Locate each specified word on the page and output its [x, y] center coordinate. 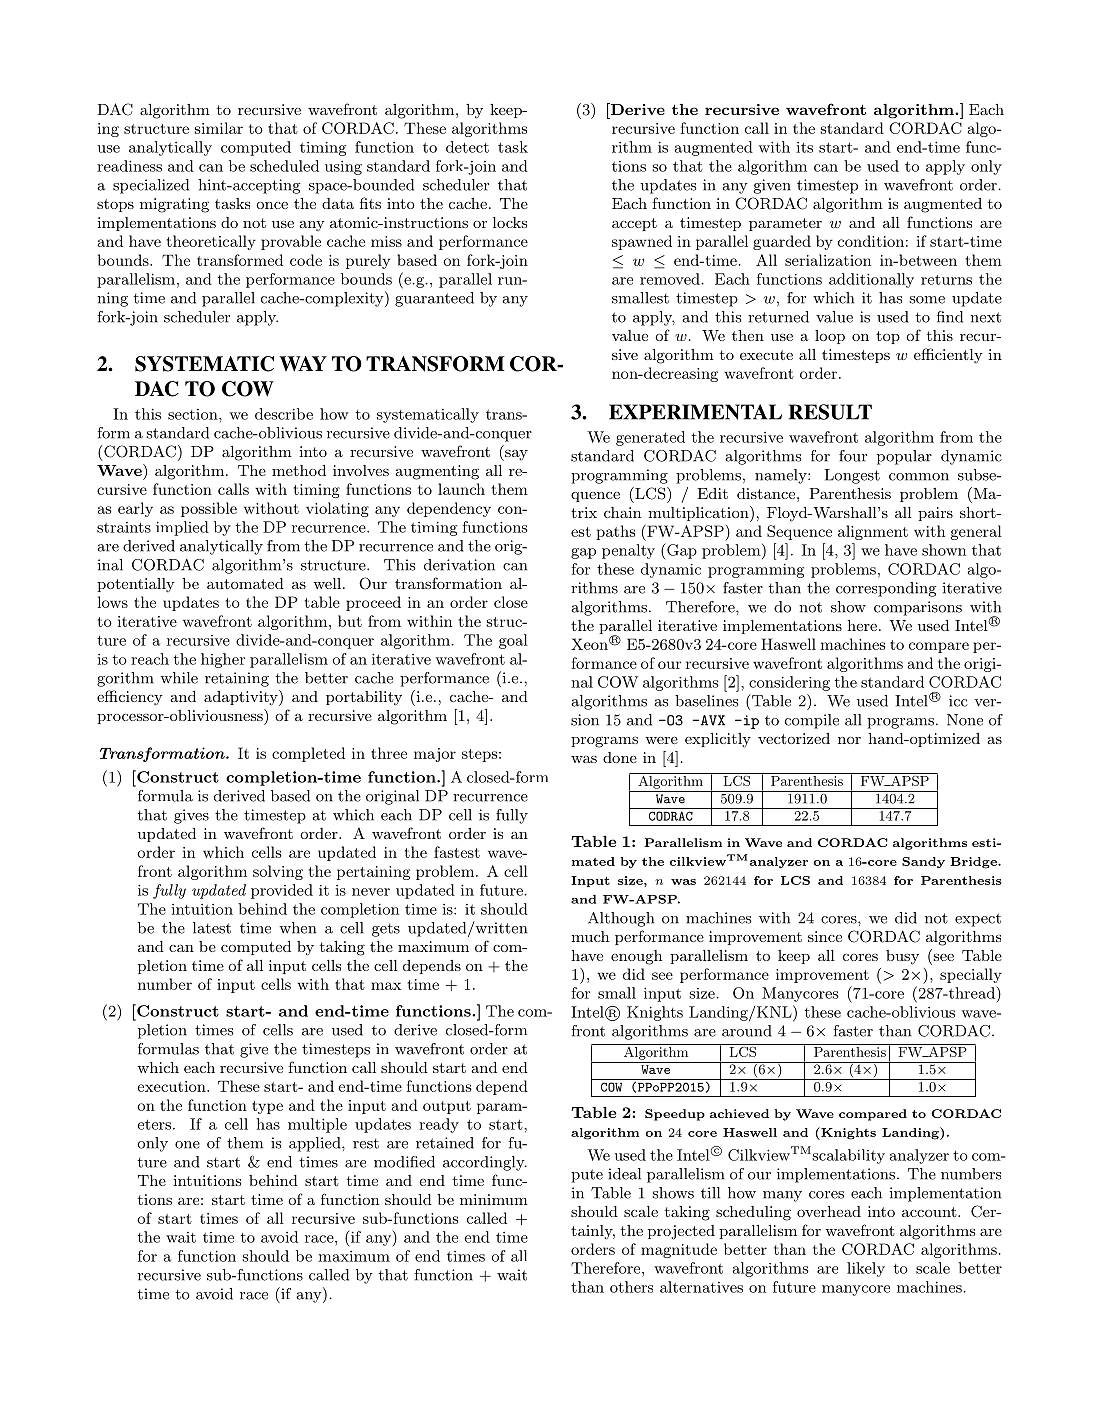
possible [209, 509]
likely [866, 1269]
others [631, 1287]
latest [212, 928]
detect [467, 147]
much [590, 936]
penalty [628, 551]
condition [871, 241]
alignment [873, 532]
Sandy [923, 862]
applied [316, 1144]
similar [218, 128]
